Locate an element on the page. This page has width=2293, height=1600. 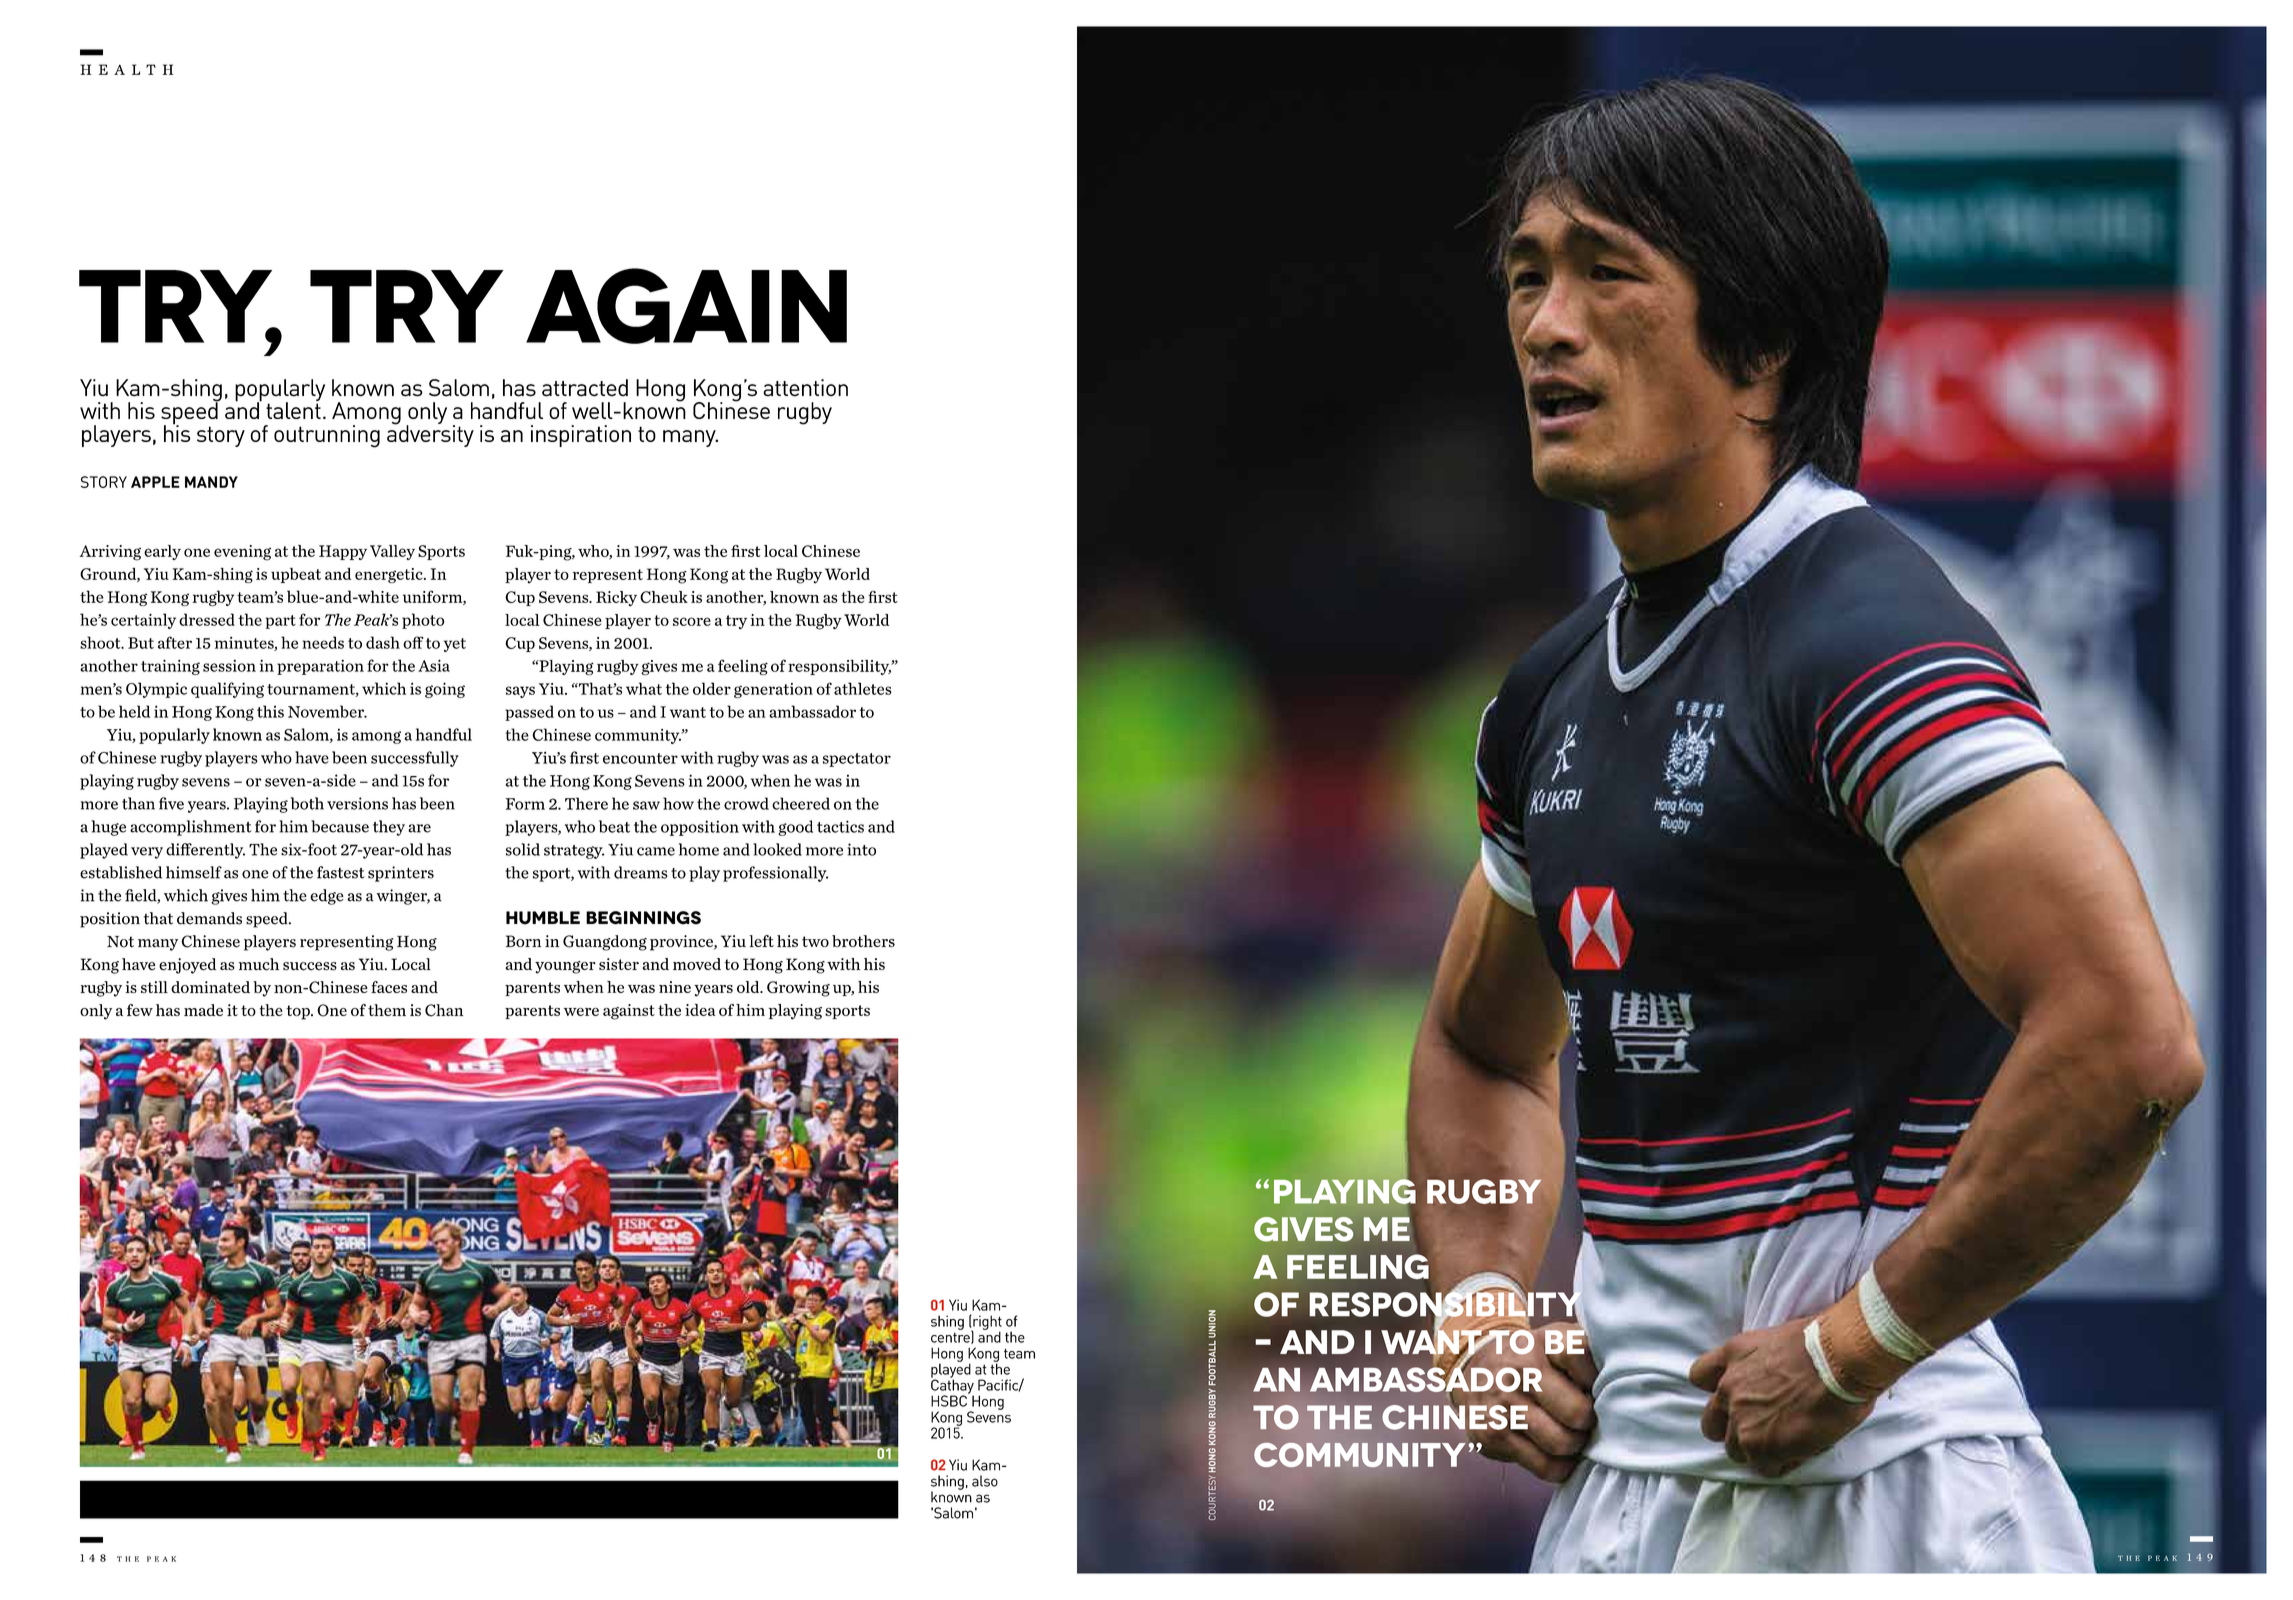
himself is located at coordinates (194, 872).
